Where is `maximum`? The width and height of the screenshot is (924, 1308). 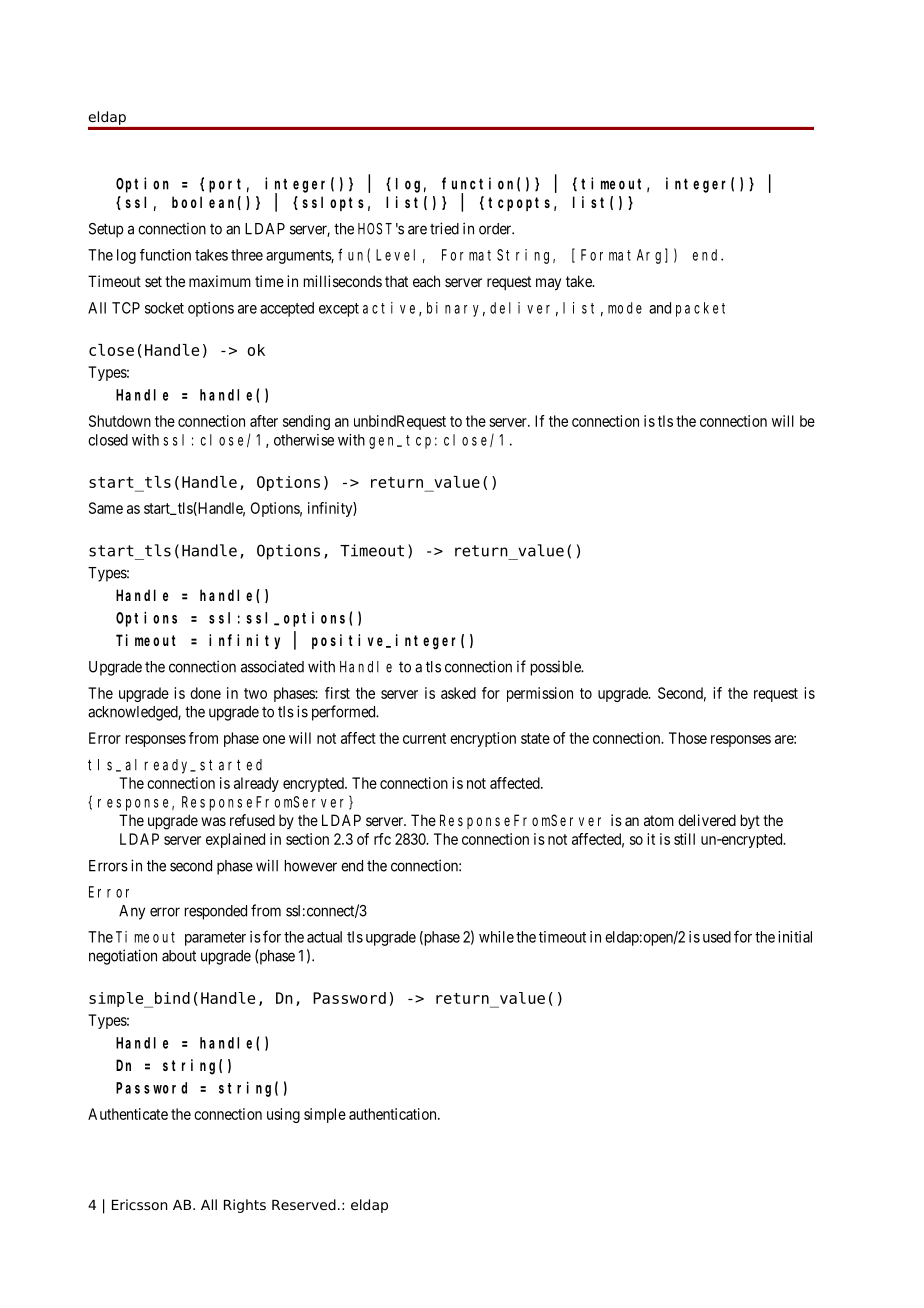 maximum is located at coordinates (220, 281).
